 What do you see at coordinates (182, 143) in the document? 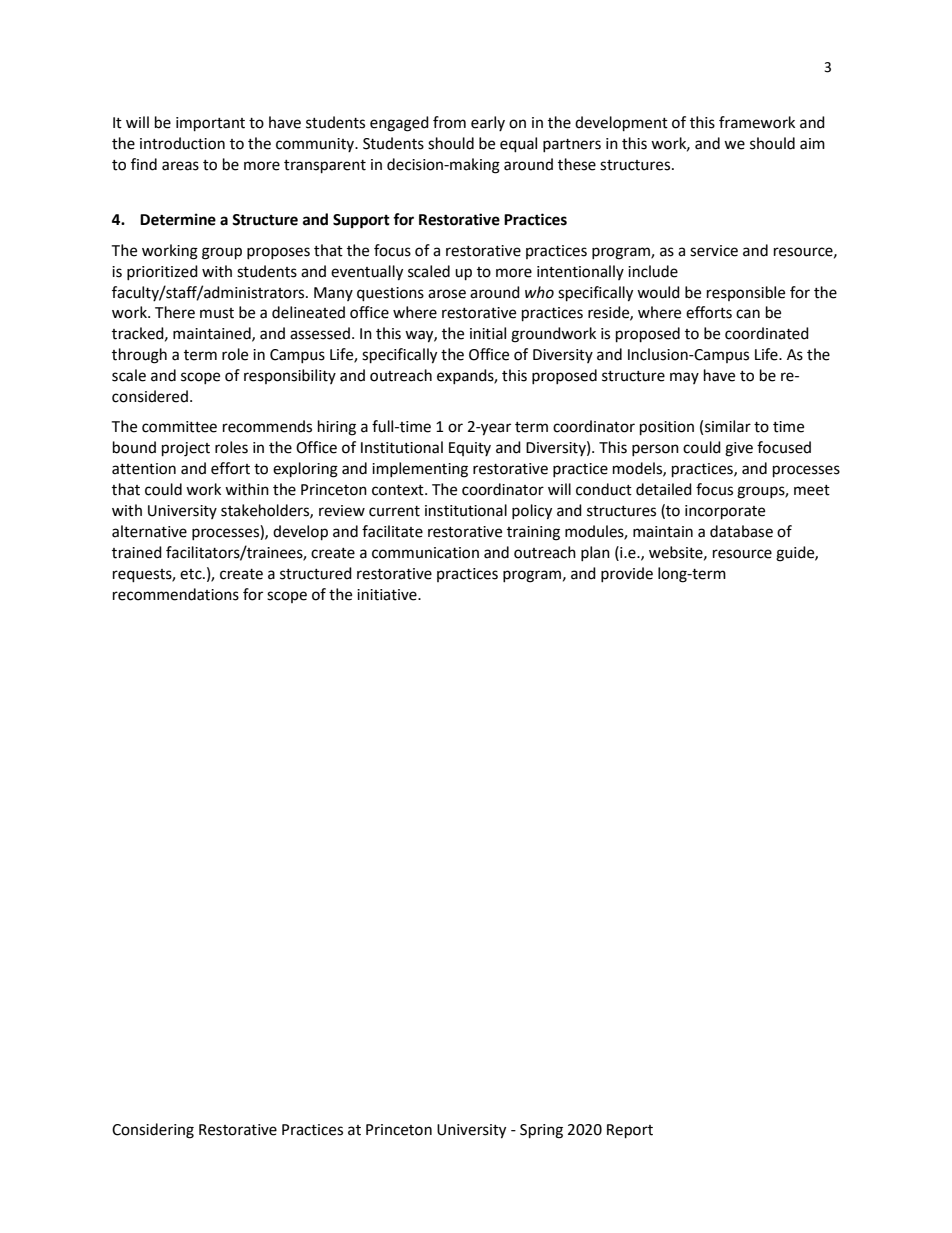
I see `introduction` at bounding box center [182, 143].
